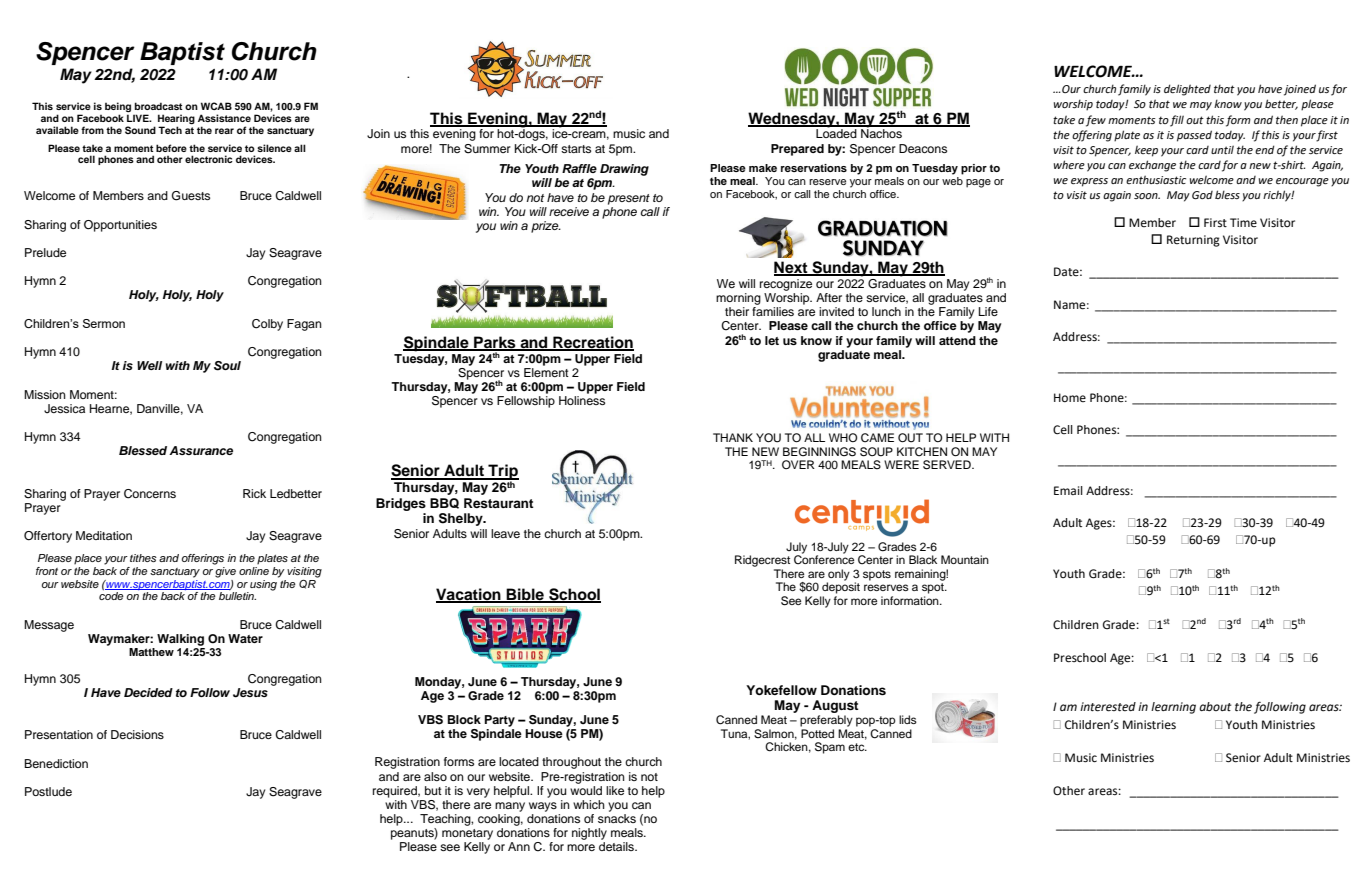  I want to click on learning, so click(1173, 708).
